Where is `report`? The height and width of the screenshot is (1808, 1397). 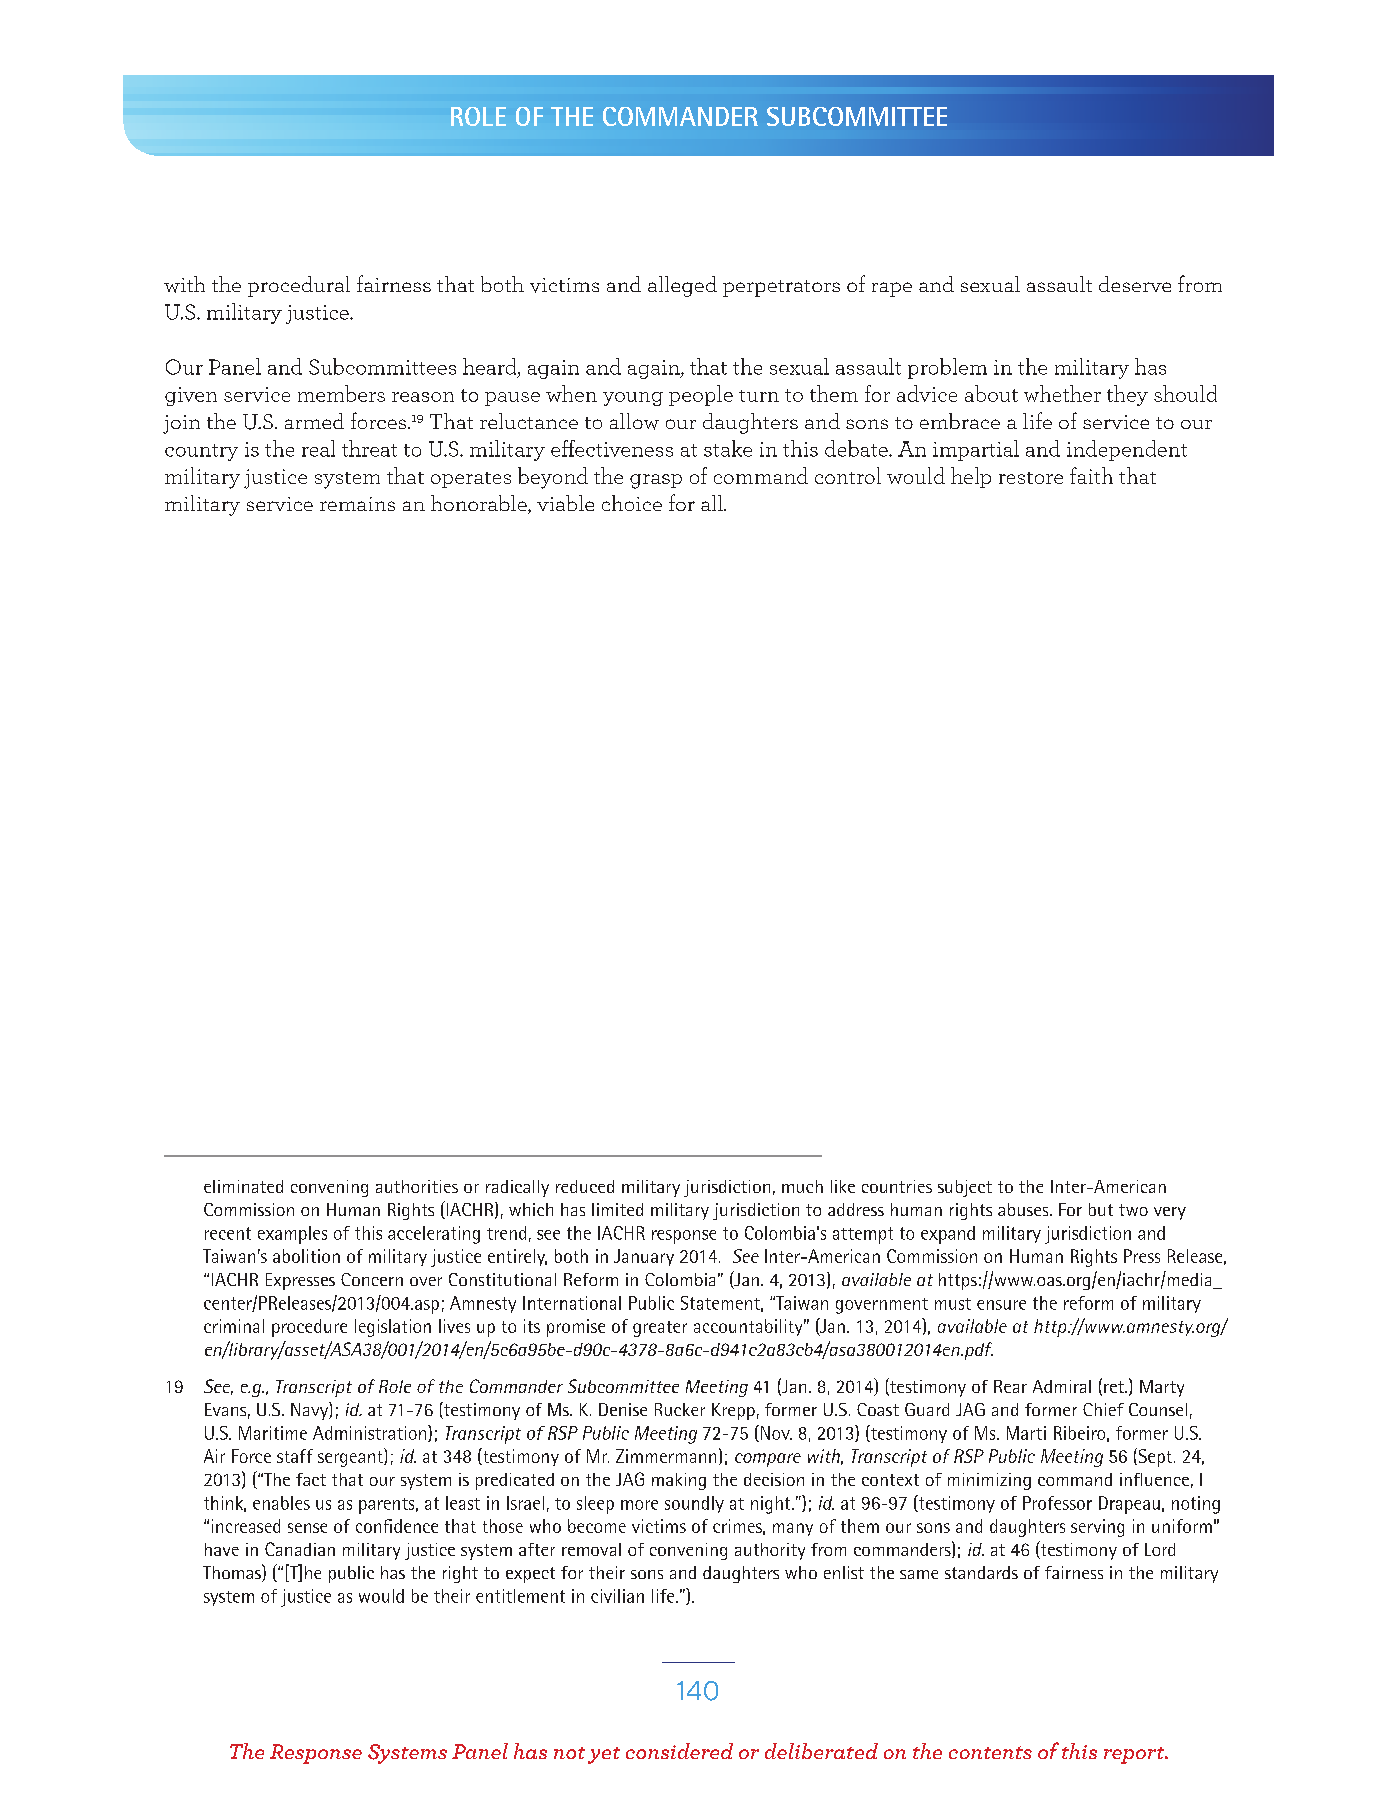 report is located at coordinates (1135, 1755).
